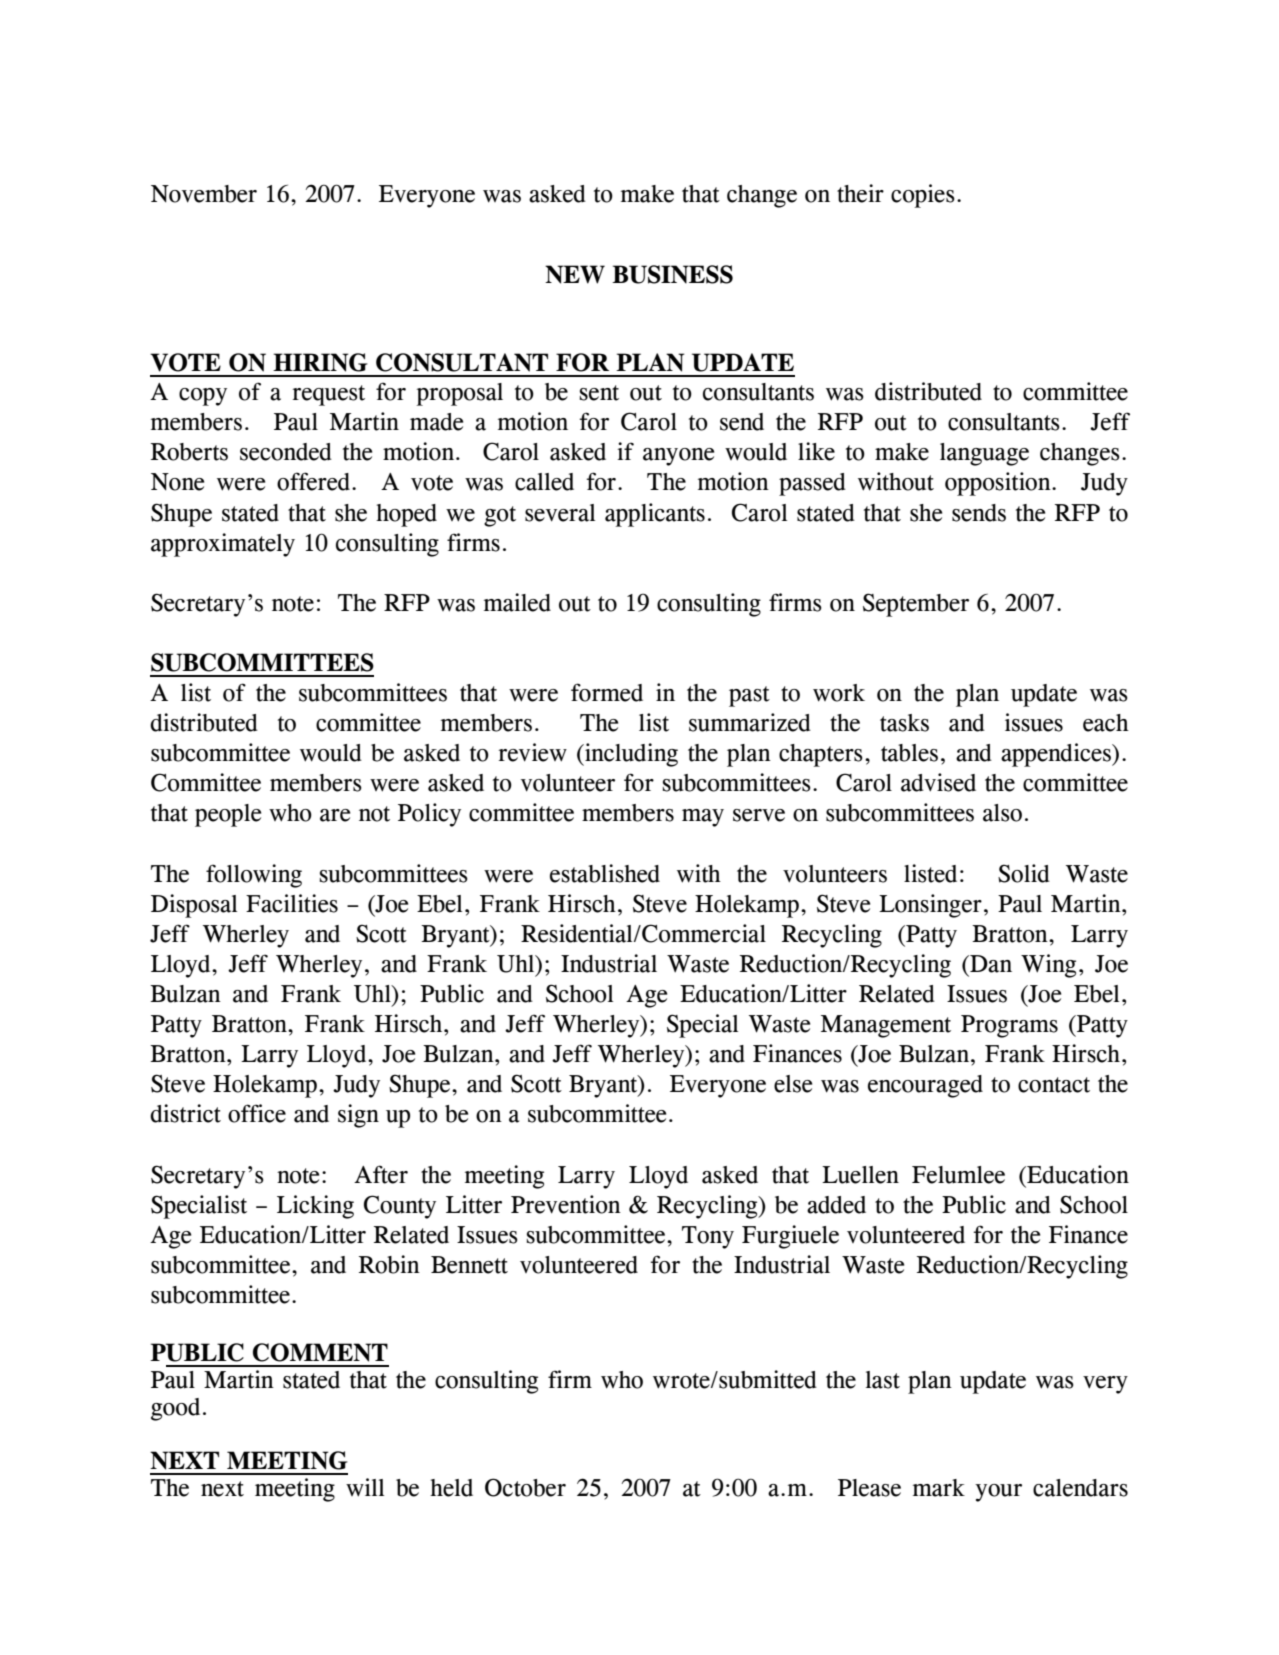 This image has height=1655, width=1279. I want to click on contact, so click(1054, 1085).
